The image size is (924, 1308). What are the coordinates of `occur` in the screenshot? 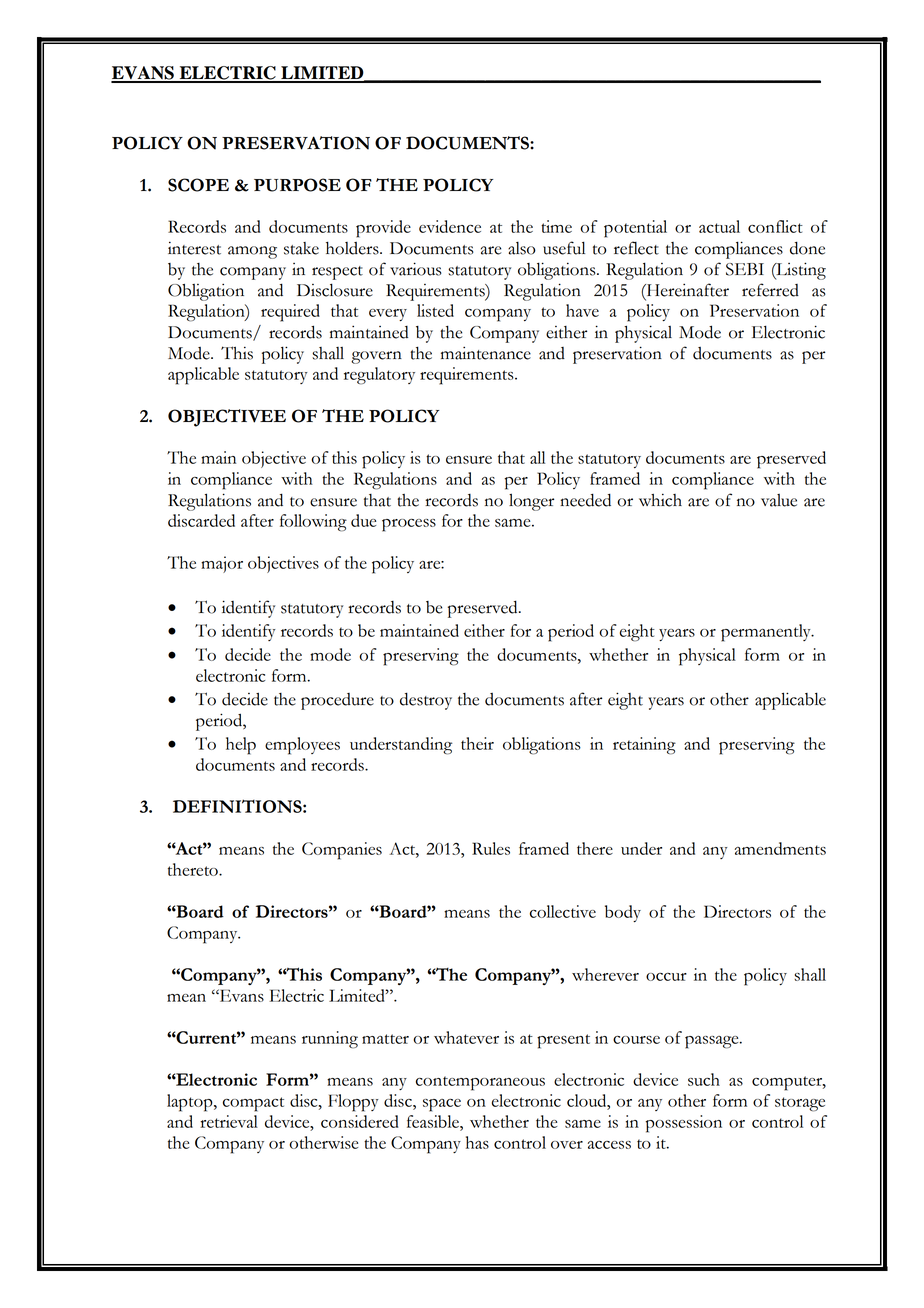 It's located at (666, 977).
